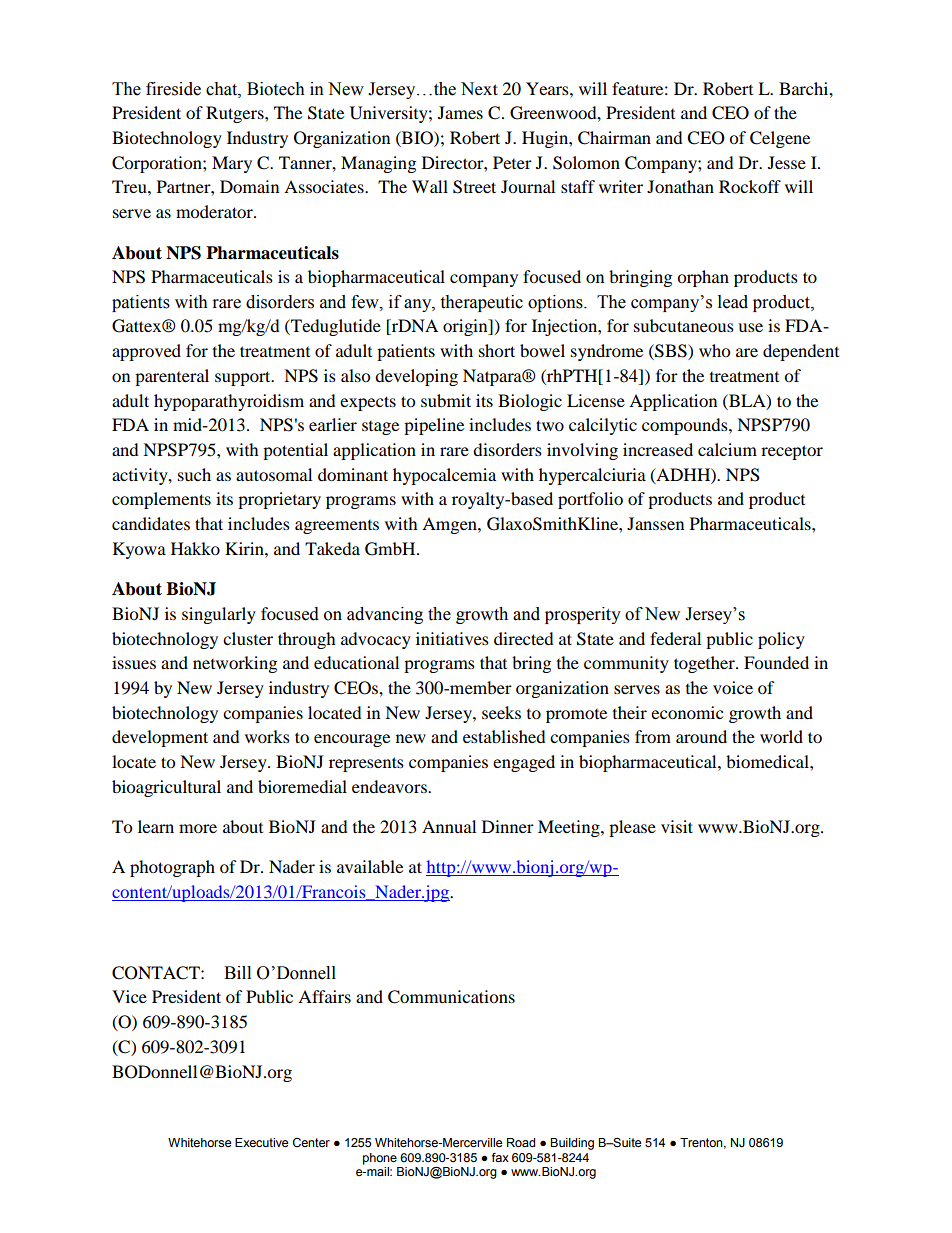 This screenshot has width=952, height=1233. What do you see at coordinates (675, 638) in the screenshot?
I see `federal` at bounding box center [675, 638].
